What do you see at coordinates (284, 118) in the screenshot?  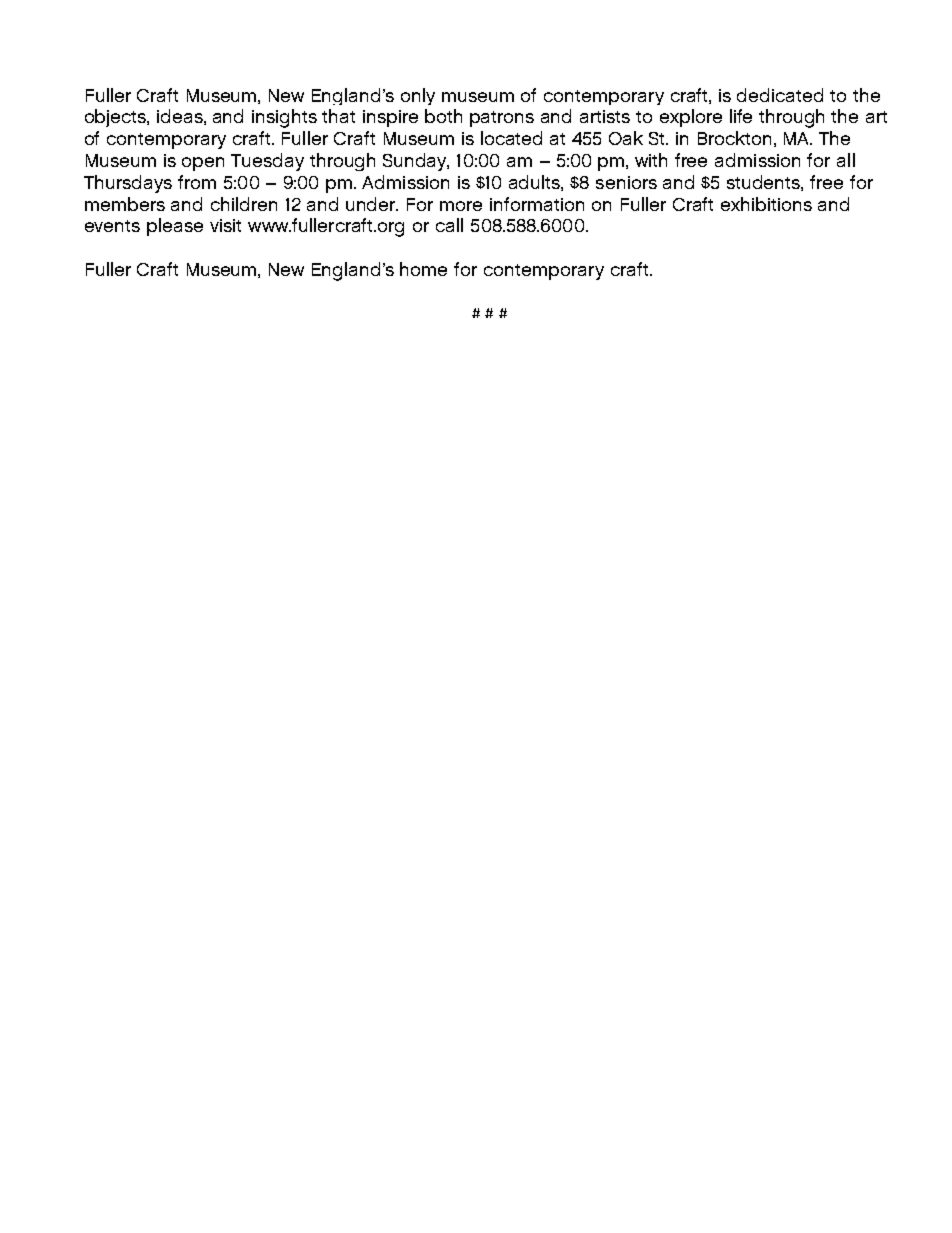 I see `insights` at bounding box center [284, 118].
